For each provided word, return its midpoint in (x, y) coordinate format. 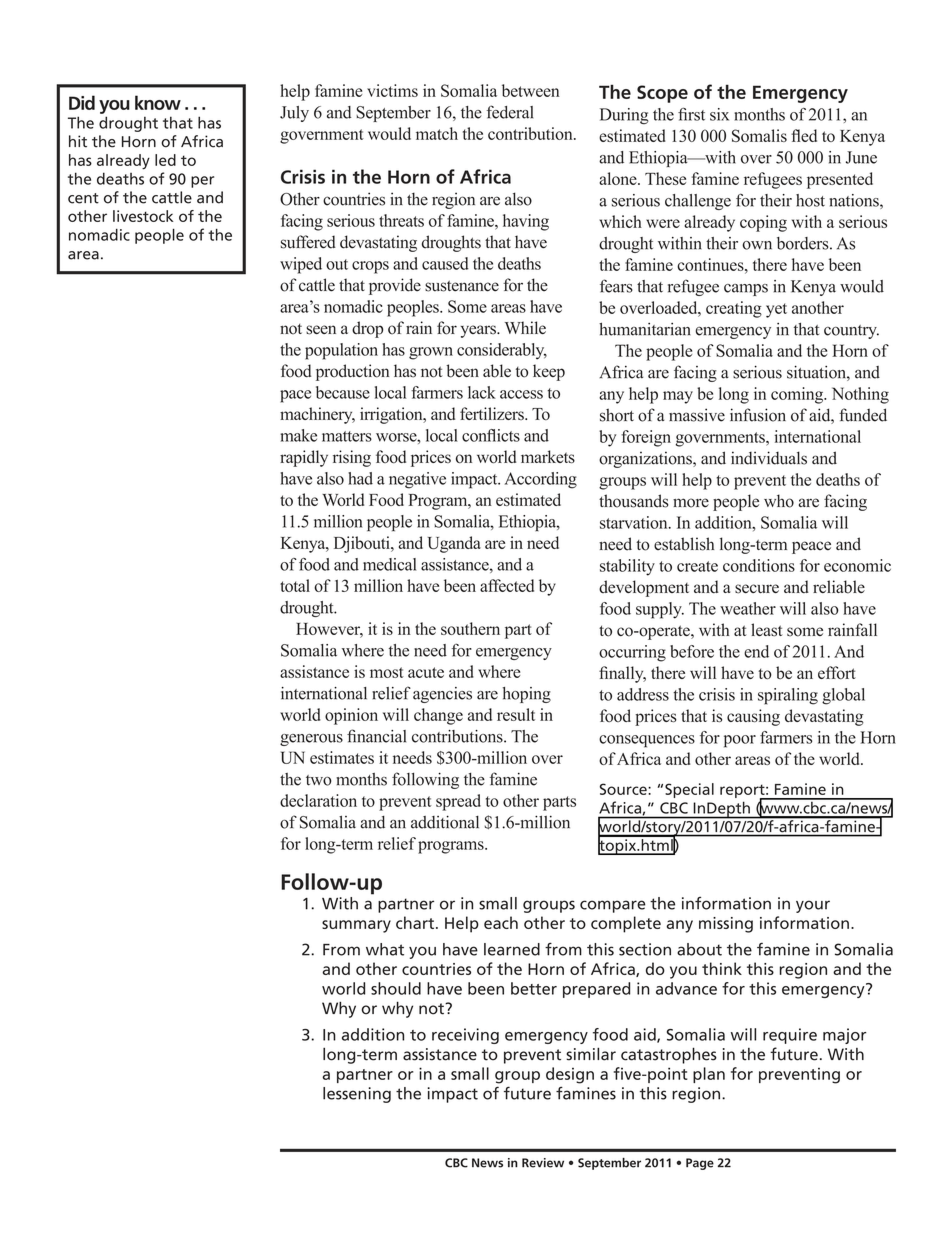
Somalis (759, 135)
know (158, 102)
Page (700, 1164)
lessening (357, 1095)
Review (543, 1163)
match (437, 133)
